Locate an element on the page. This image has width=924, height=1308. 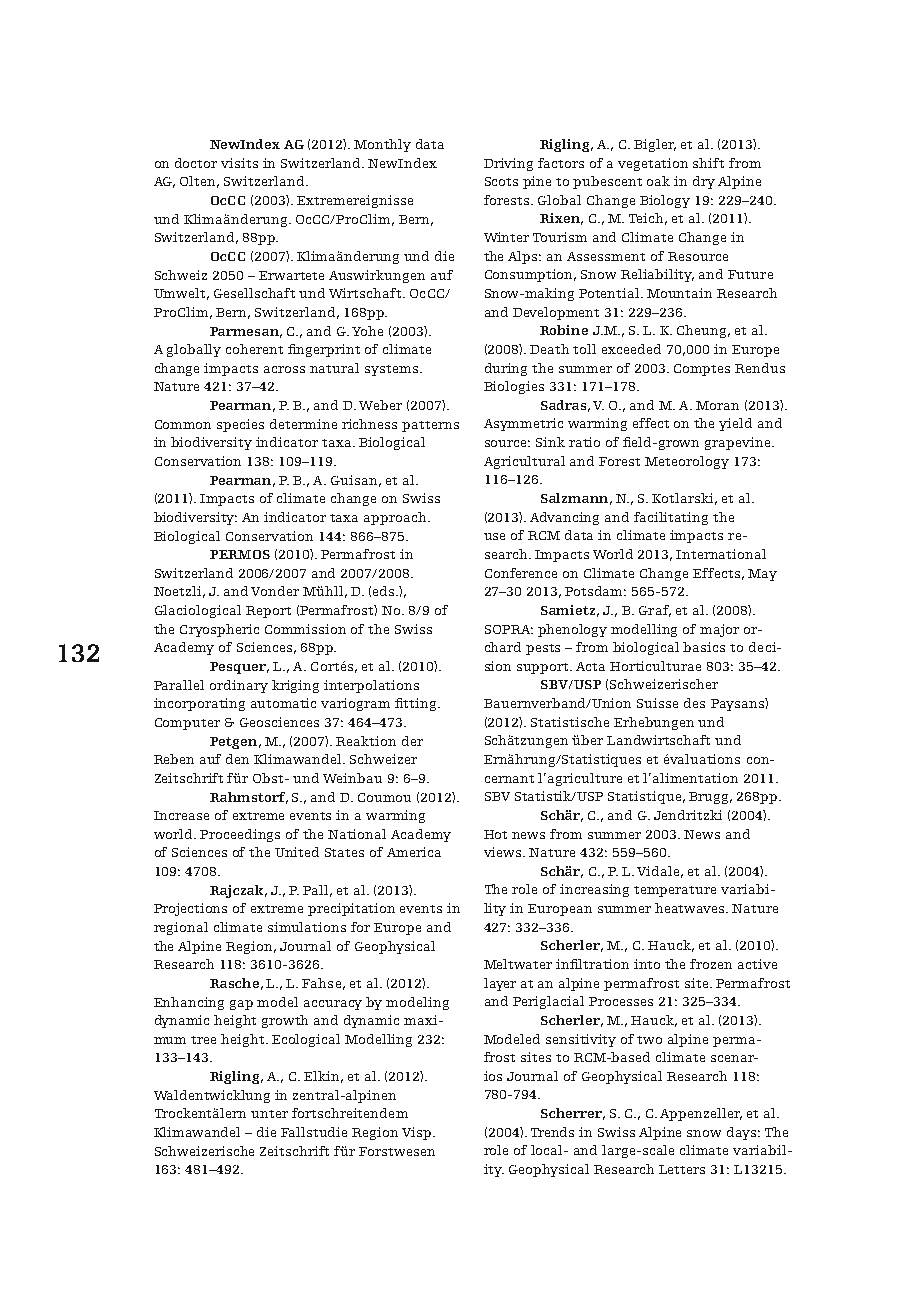
ordinary is located at coordinates (239, 686).
